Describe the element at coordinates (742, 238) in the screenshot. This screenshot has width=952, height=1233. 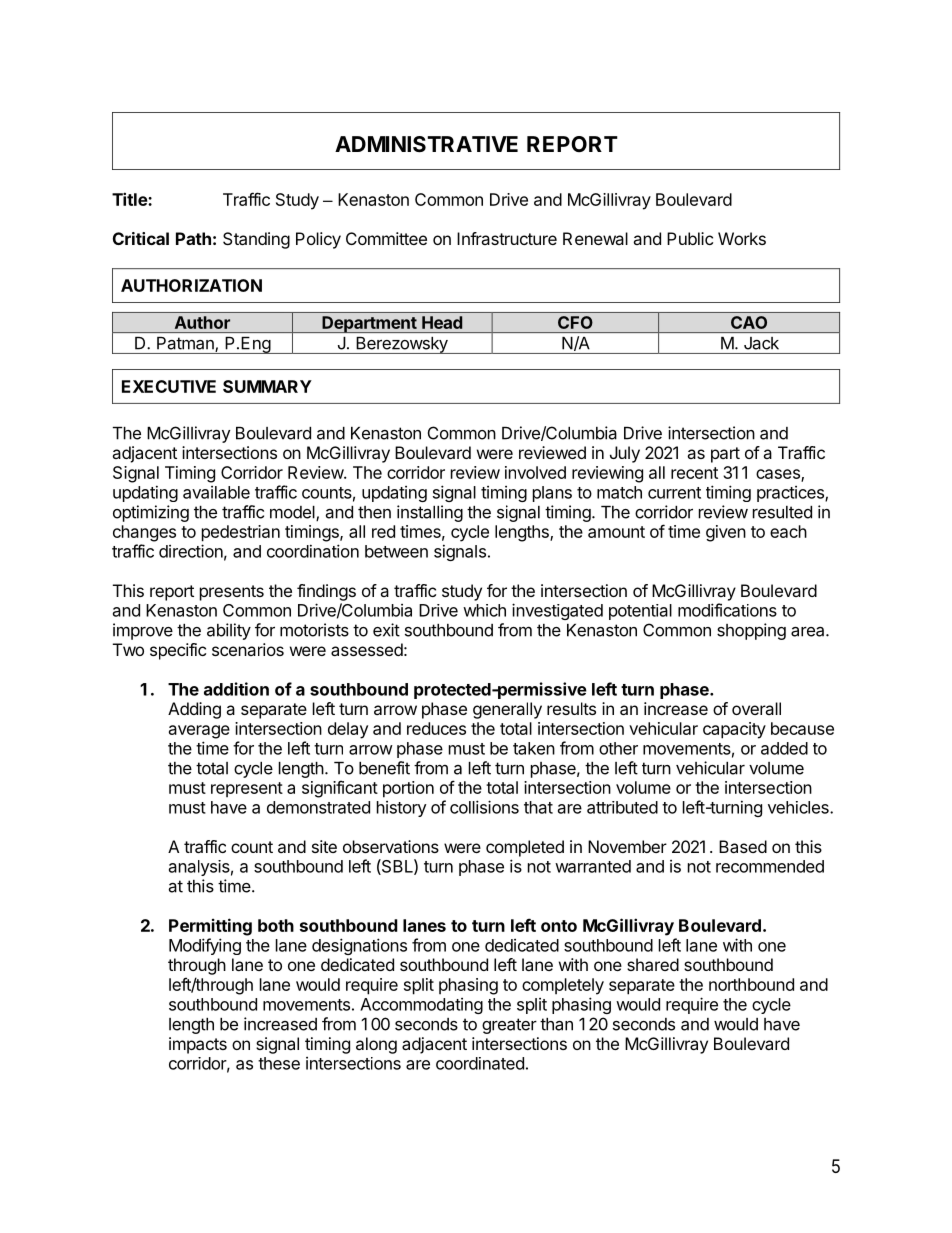
I see `Works` at that location.
